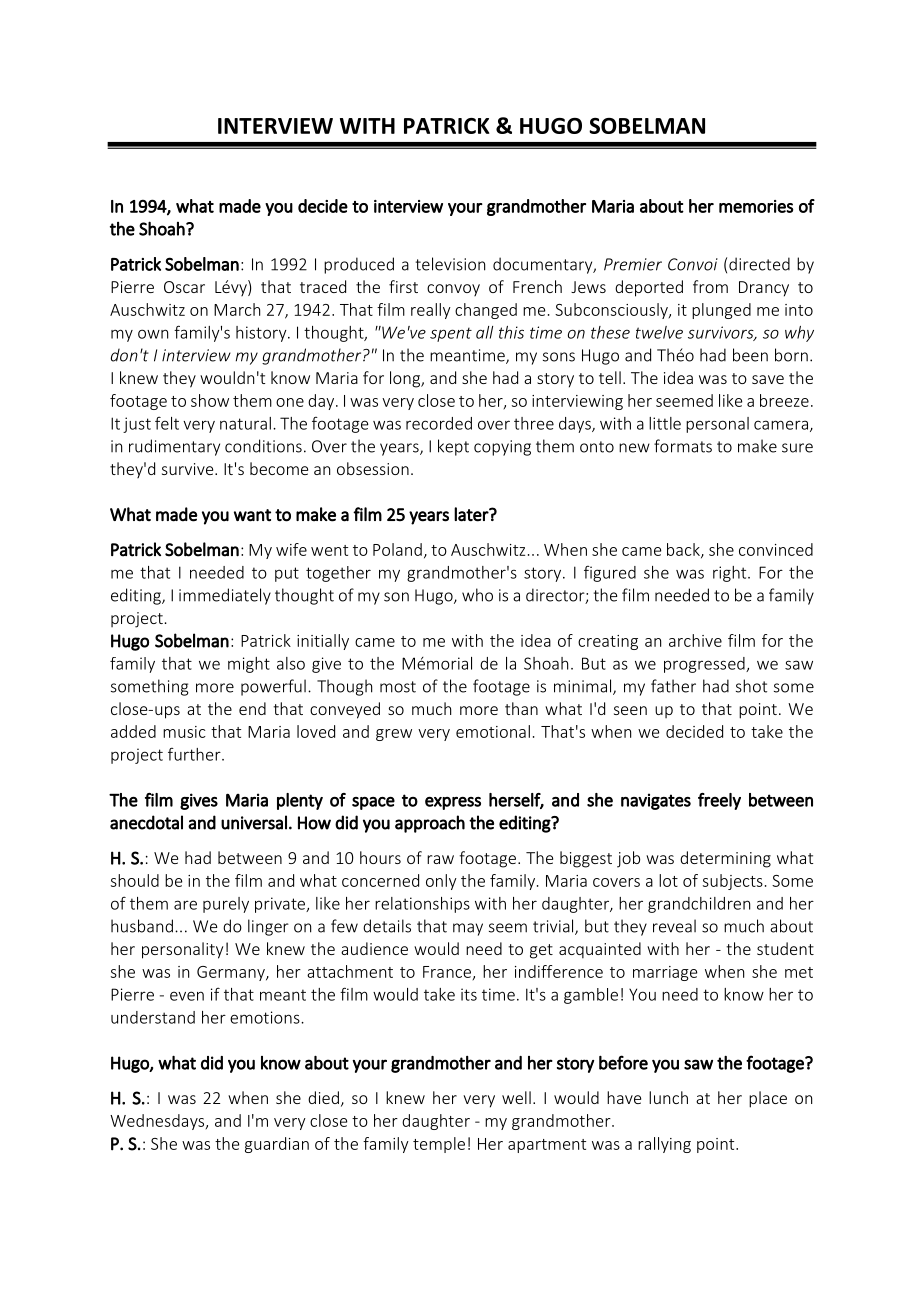 The image size is (924, 1308). Describe the element at coordinates (450, 264) in the screenshot. I see `television` at that location.
